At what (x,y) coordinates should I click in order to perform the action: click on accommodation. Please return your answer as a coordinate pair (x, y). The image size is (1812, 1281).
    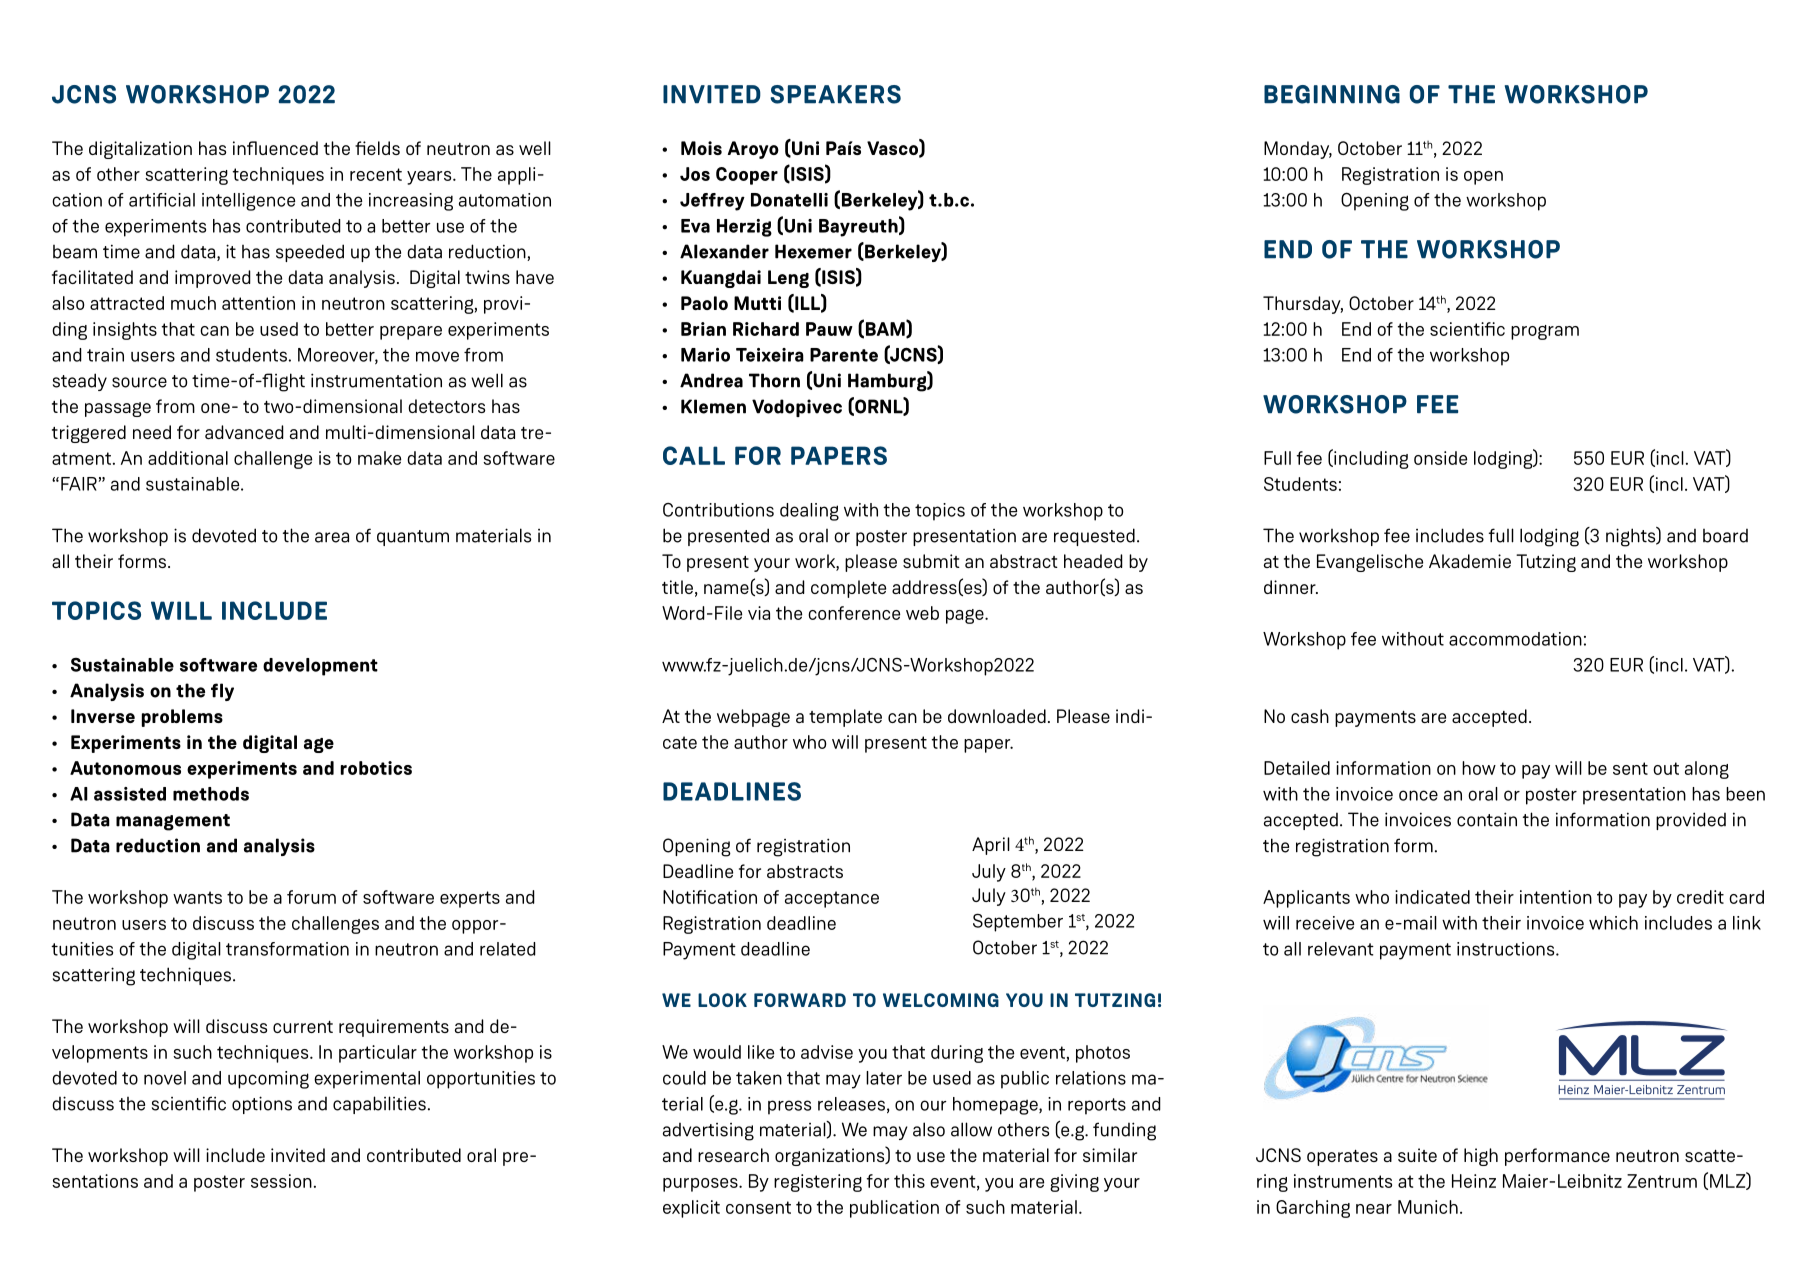
    Looking at the image, I should click on (1515, 639).
